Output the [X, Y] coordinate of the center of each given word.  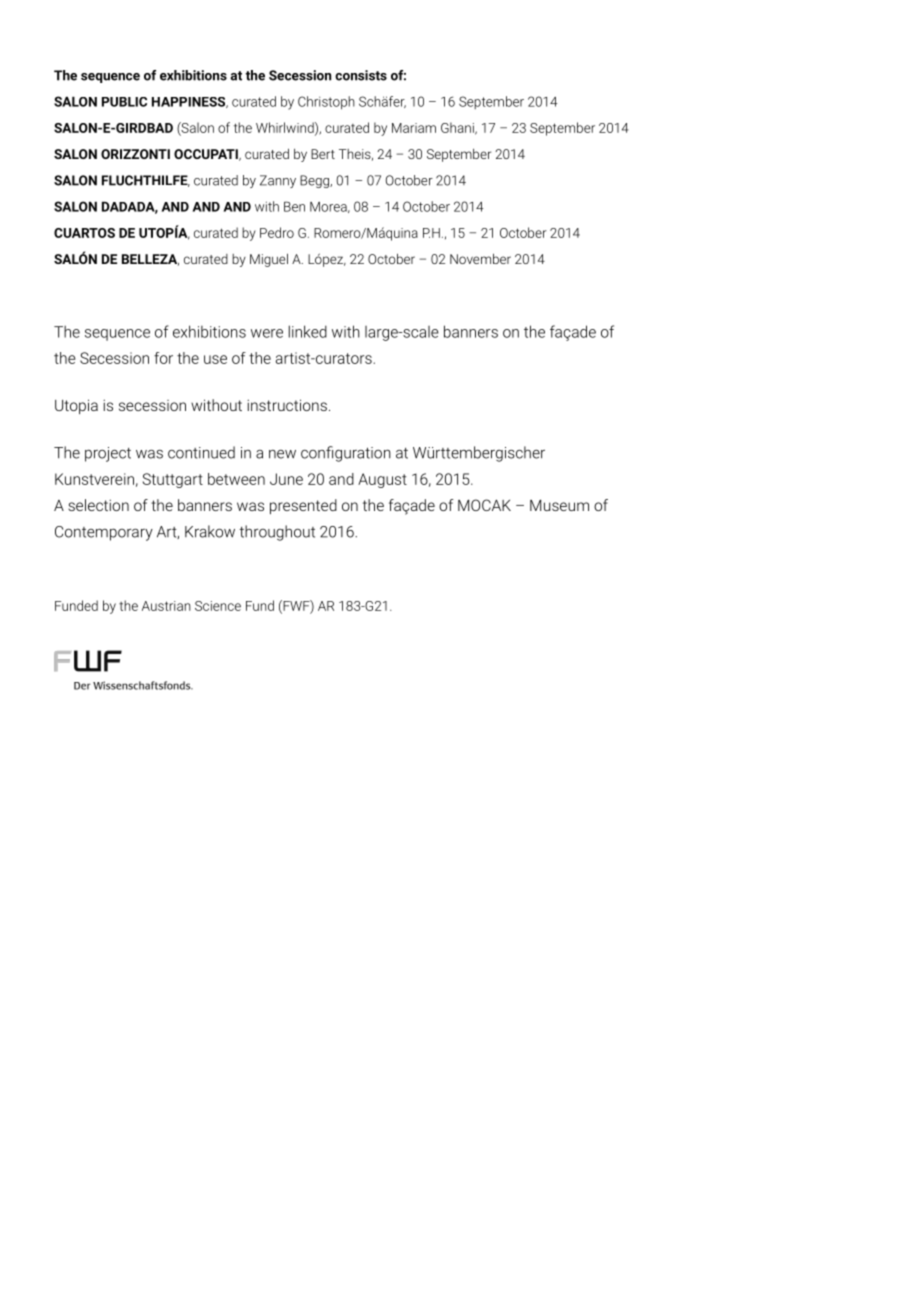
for [163, 358]
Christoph [326, 103]
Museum [559, 505]
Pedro [277, 232]
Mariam [414, 128]
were [267, 333]
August [382, 480]
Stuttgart [173, 480]
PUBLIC [124, 102]
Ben [294, 206]
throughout [277, 533]
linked [308, 331]
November [480, 258]
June [286, 479]
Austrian [166, 606]
